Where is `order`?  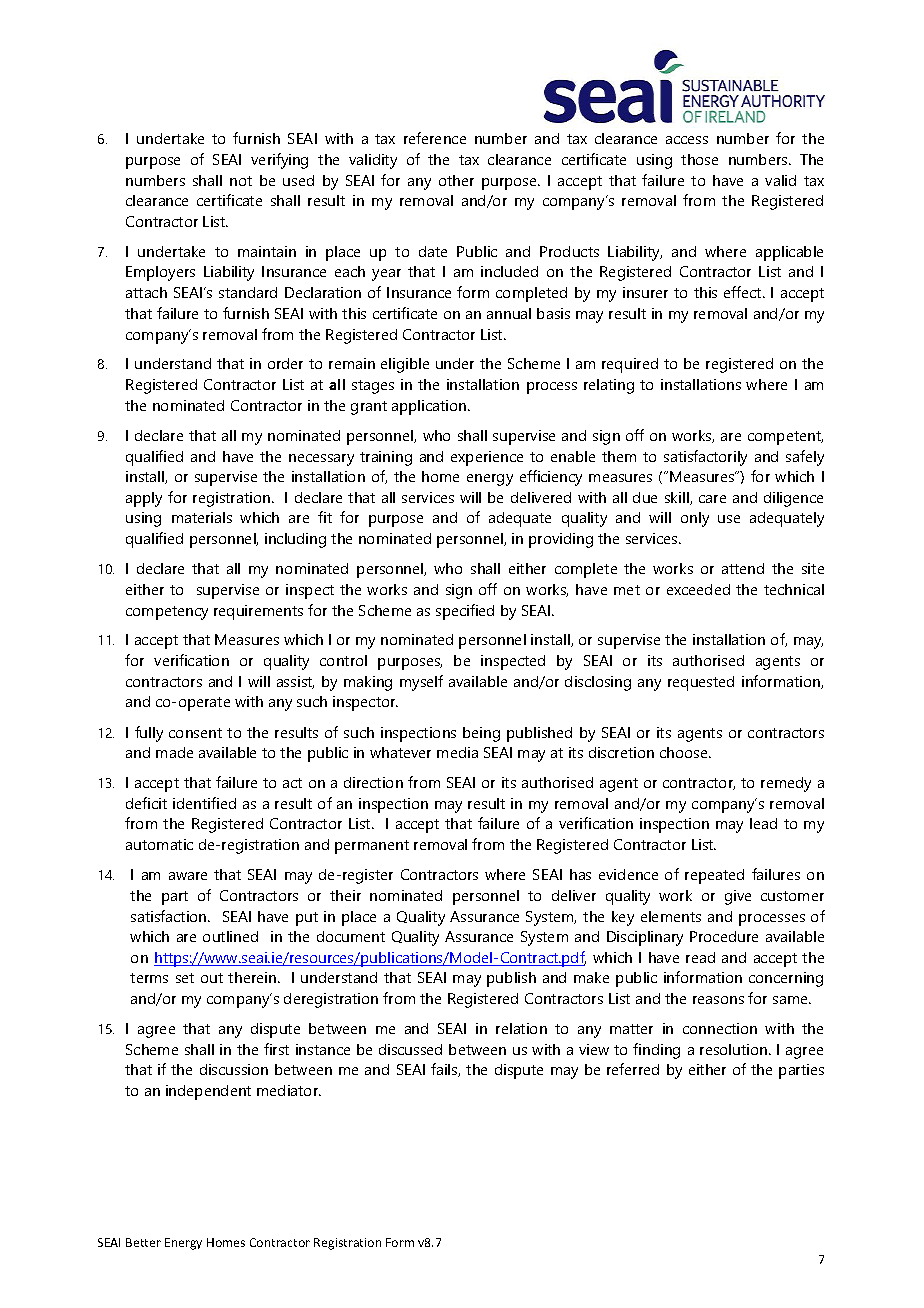 order is located at coordinates (285, 363).
